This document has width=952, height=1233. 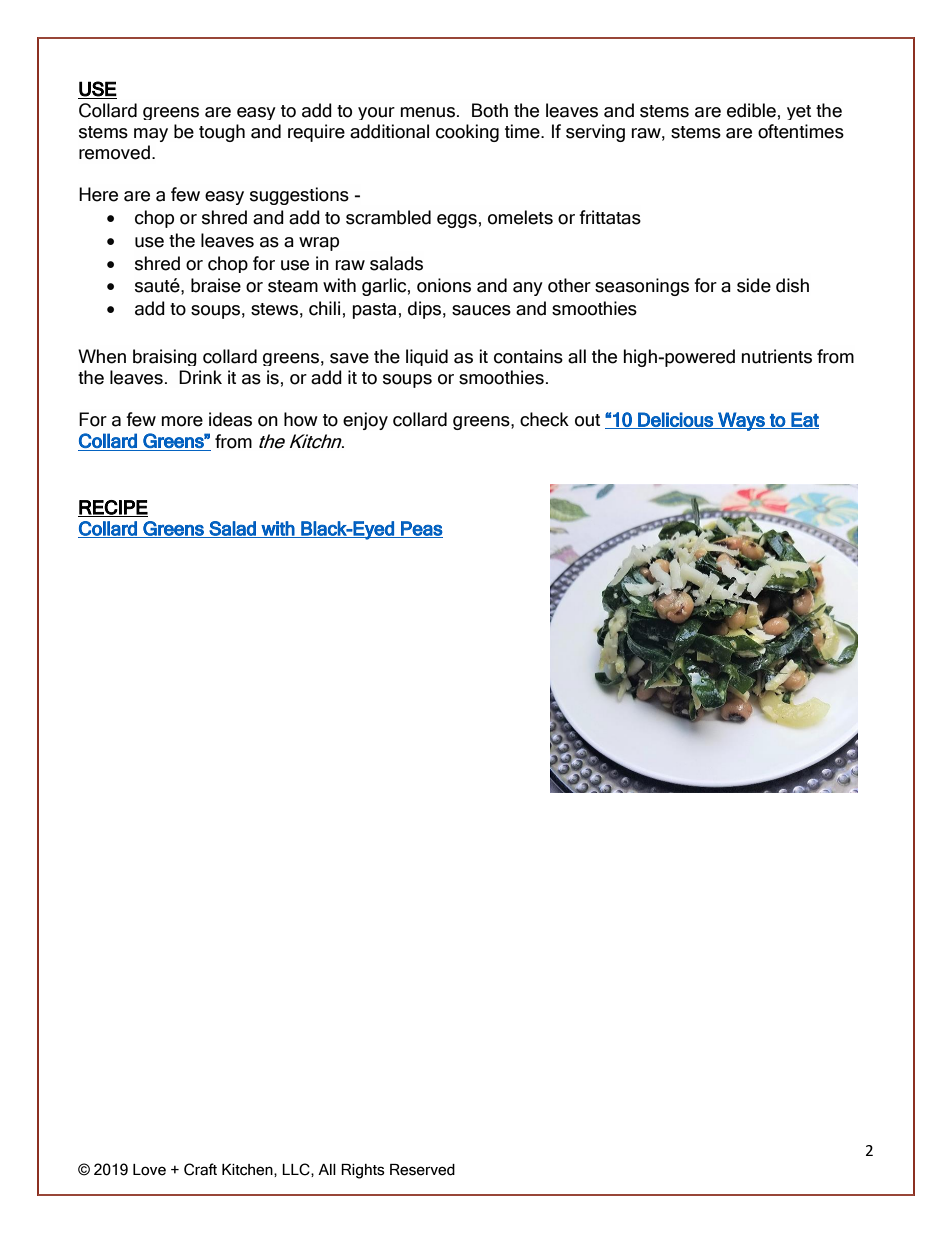 What do you see at coordinates (741, 421) in the document?
I see `Ways` at bounding box center [741, 421].
